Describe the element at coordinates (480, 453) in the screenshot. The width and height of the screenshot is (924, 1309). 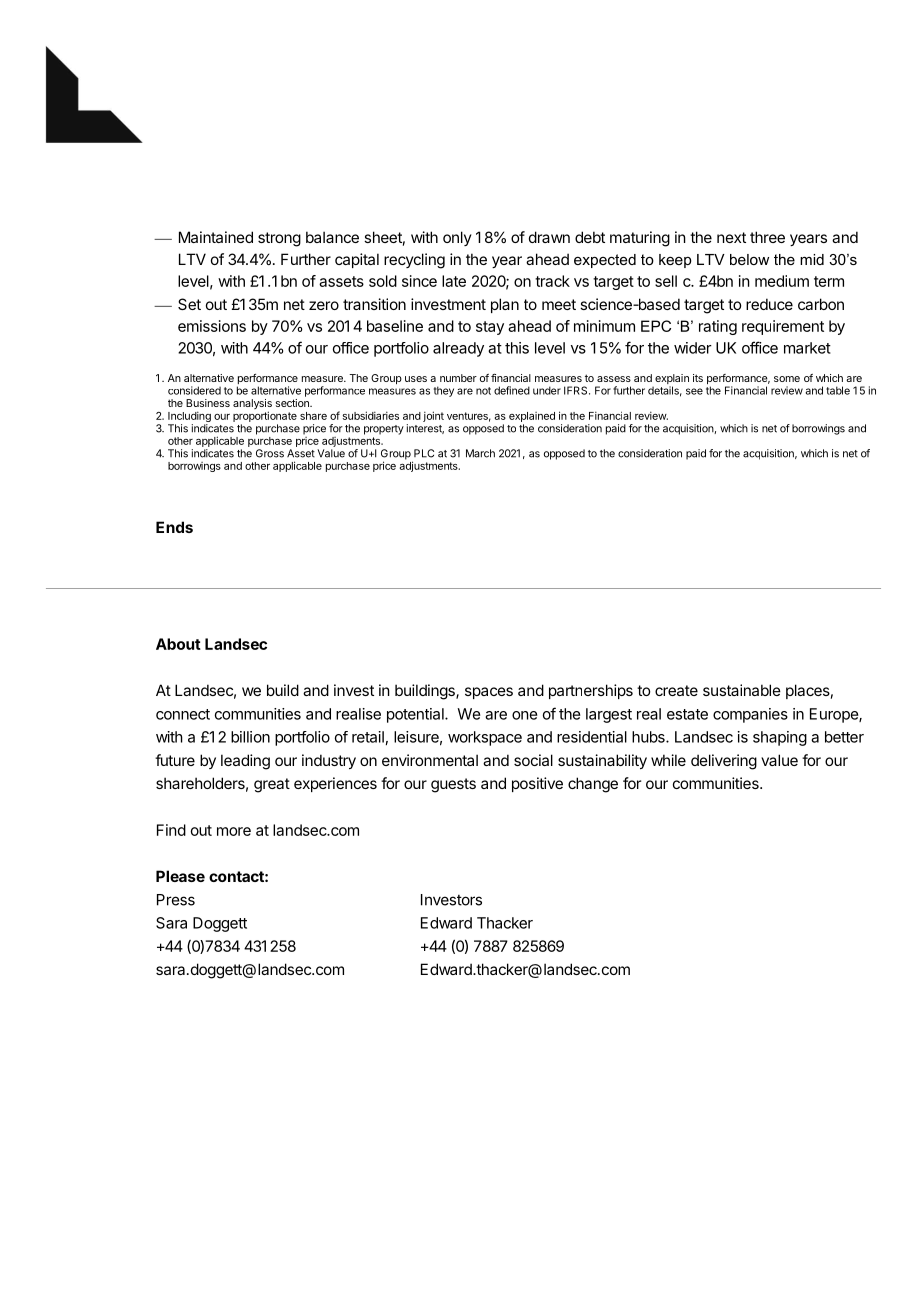
I see `March` at that location.
